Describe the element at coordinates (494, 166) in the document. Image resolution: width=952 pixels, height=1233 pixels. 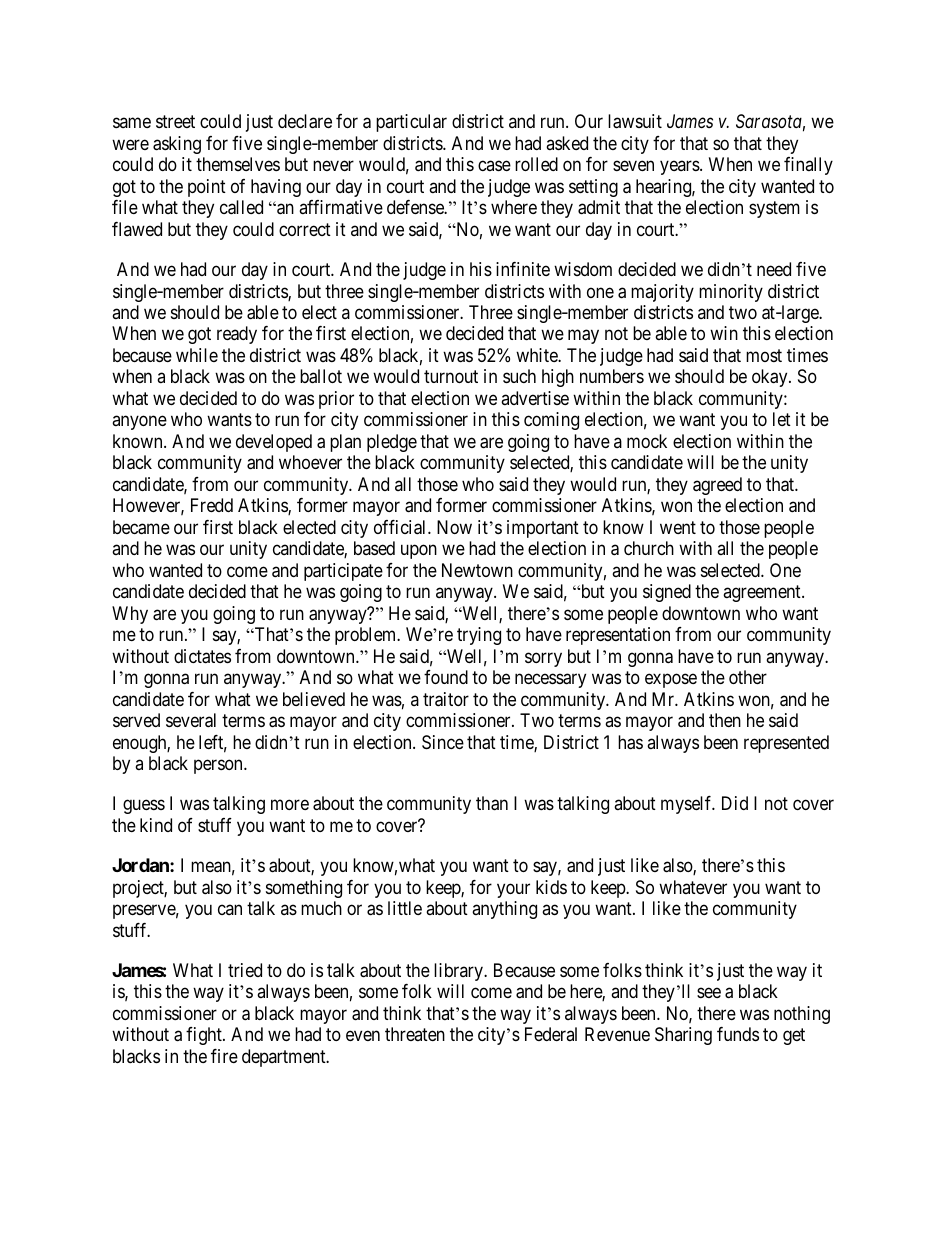
I see `case` at that location.
